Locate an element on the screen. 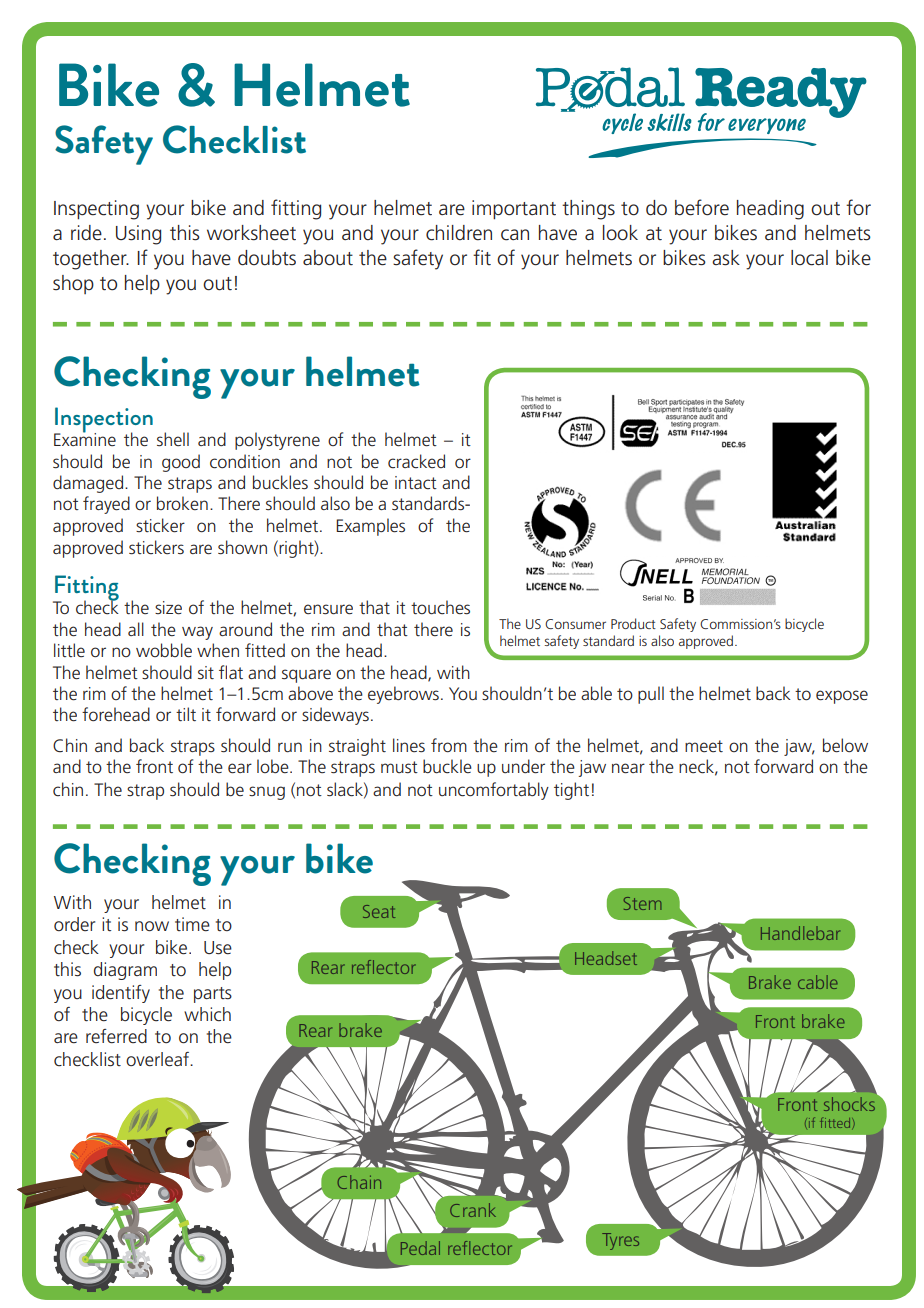  Seat is located at coordinates (379, 911).
